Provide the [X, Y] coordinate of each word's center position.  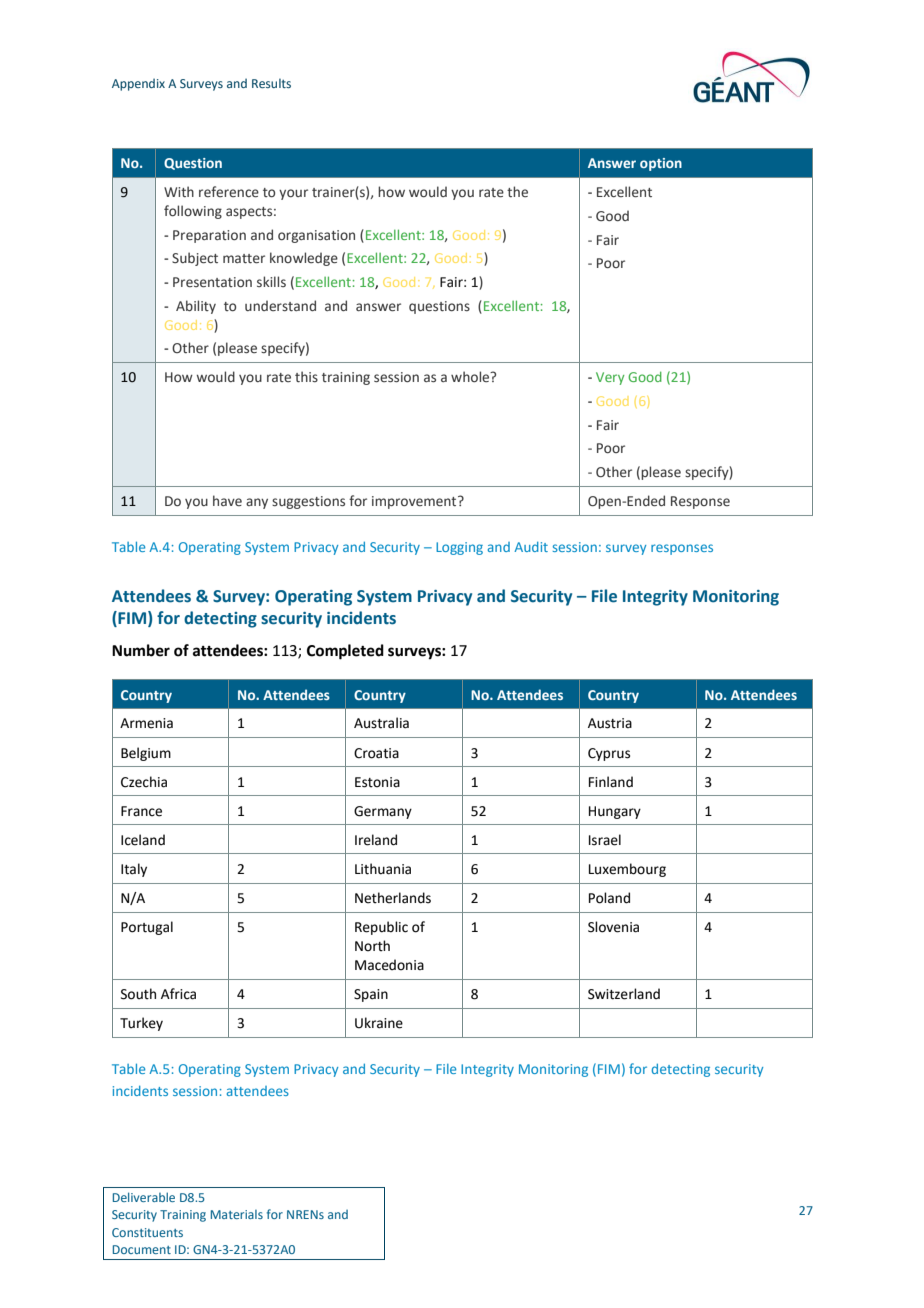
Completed [345, 652]
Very [610, 378]
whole [471, 376]
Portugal [147, 928]
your [293, 194]
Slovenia [613, 927]
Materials [237, 1214]
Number [141, 650]
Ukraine [379, 1023]
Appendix [138, 84]
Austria [610, 723]
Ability [196, 307]
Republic [381, 928]
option [661, 164]
